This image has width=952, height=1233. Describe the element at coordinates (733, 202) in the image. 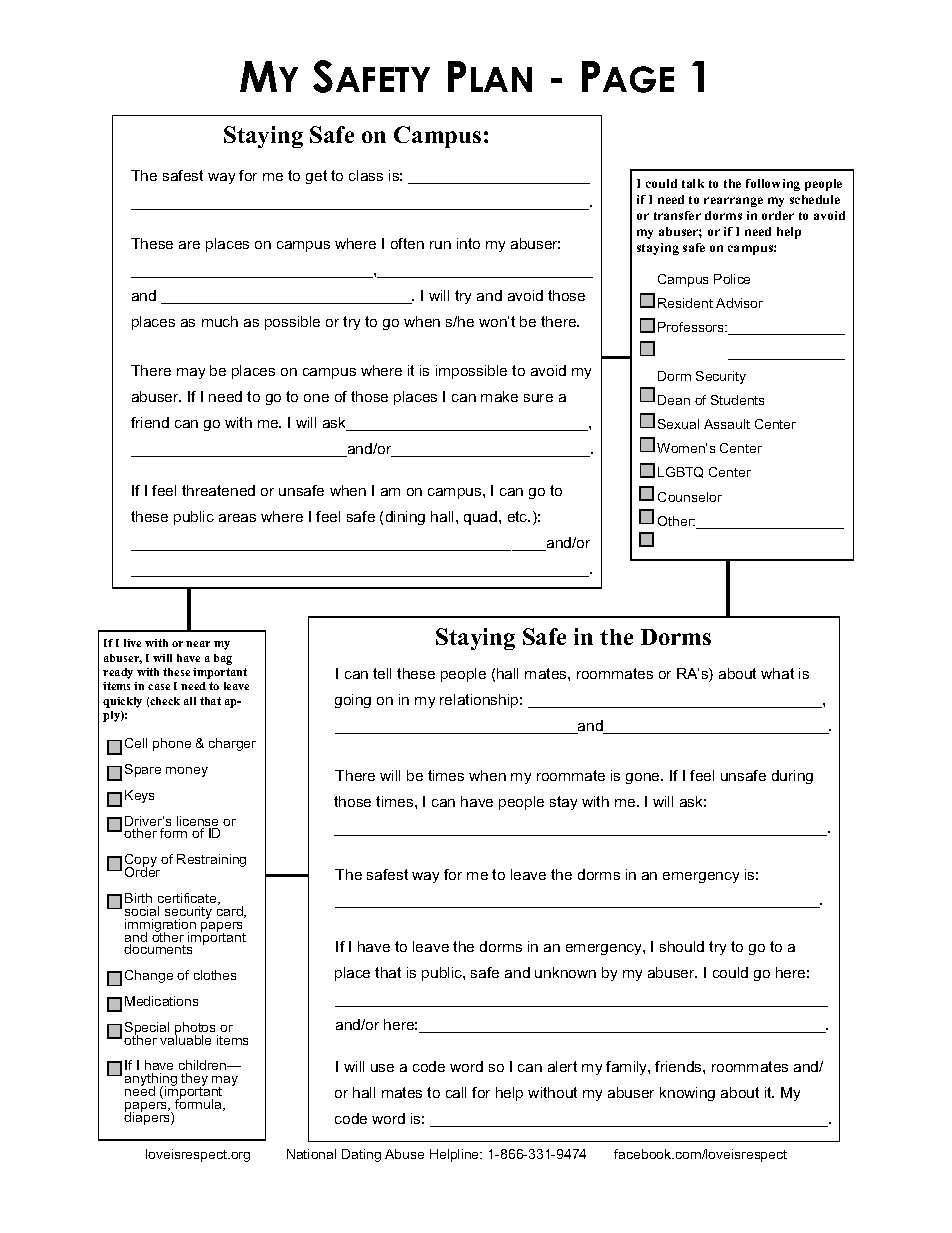

I see `rearrange` at that location.
